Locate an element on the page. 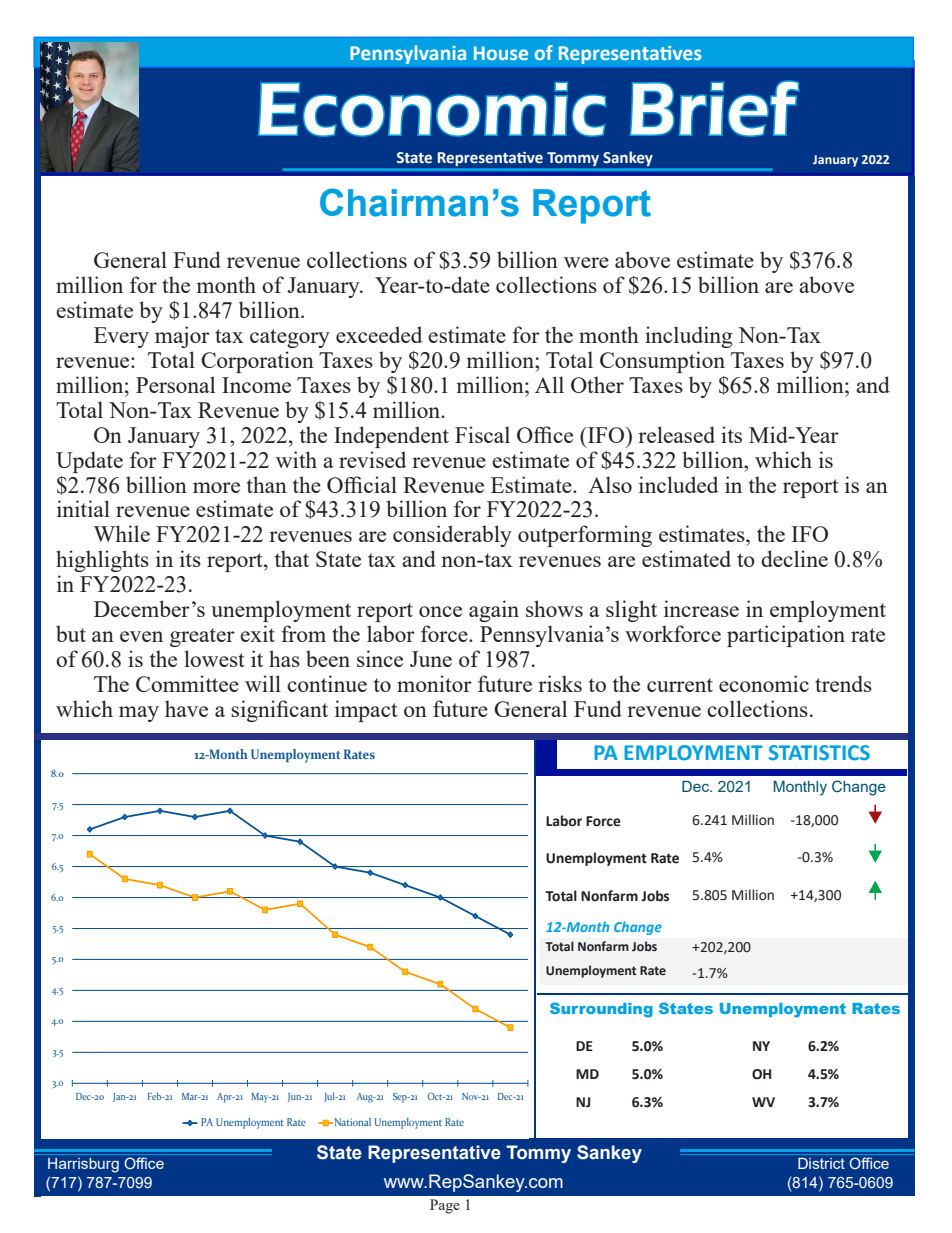 This page has height=1233, width=952. Page is located at coordinates (445, 1206).
